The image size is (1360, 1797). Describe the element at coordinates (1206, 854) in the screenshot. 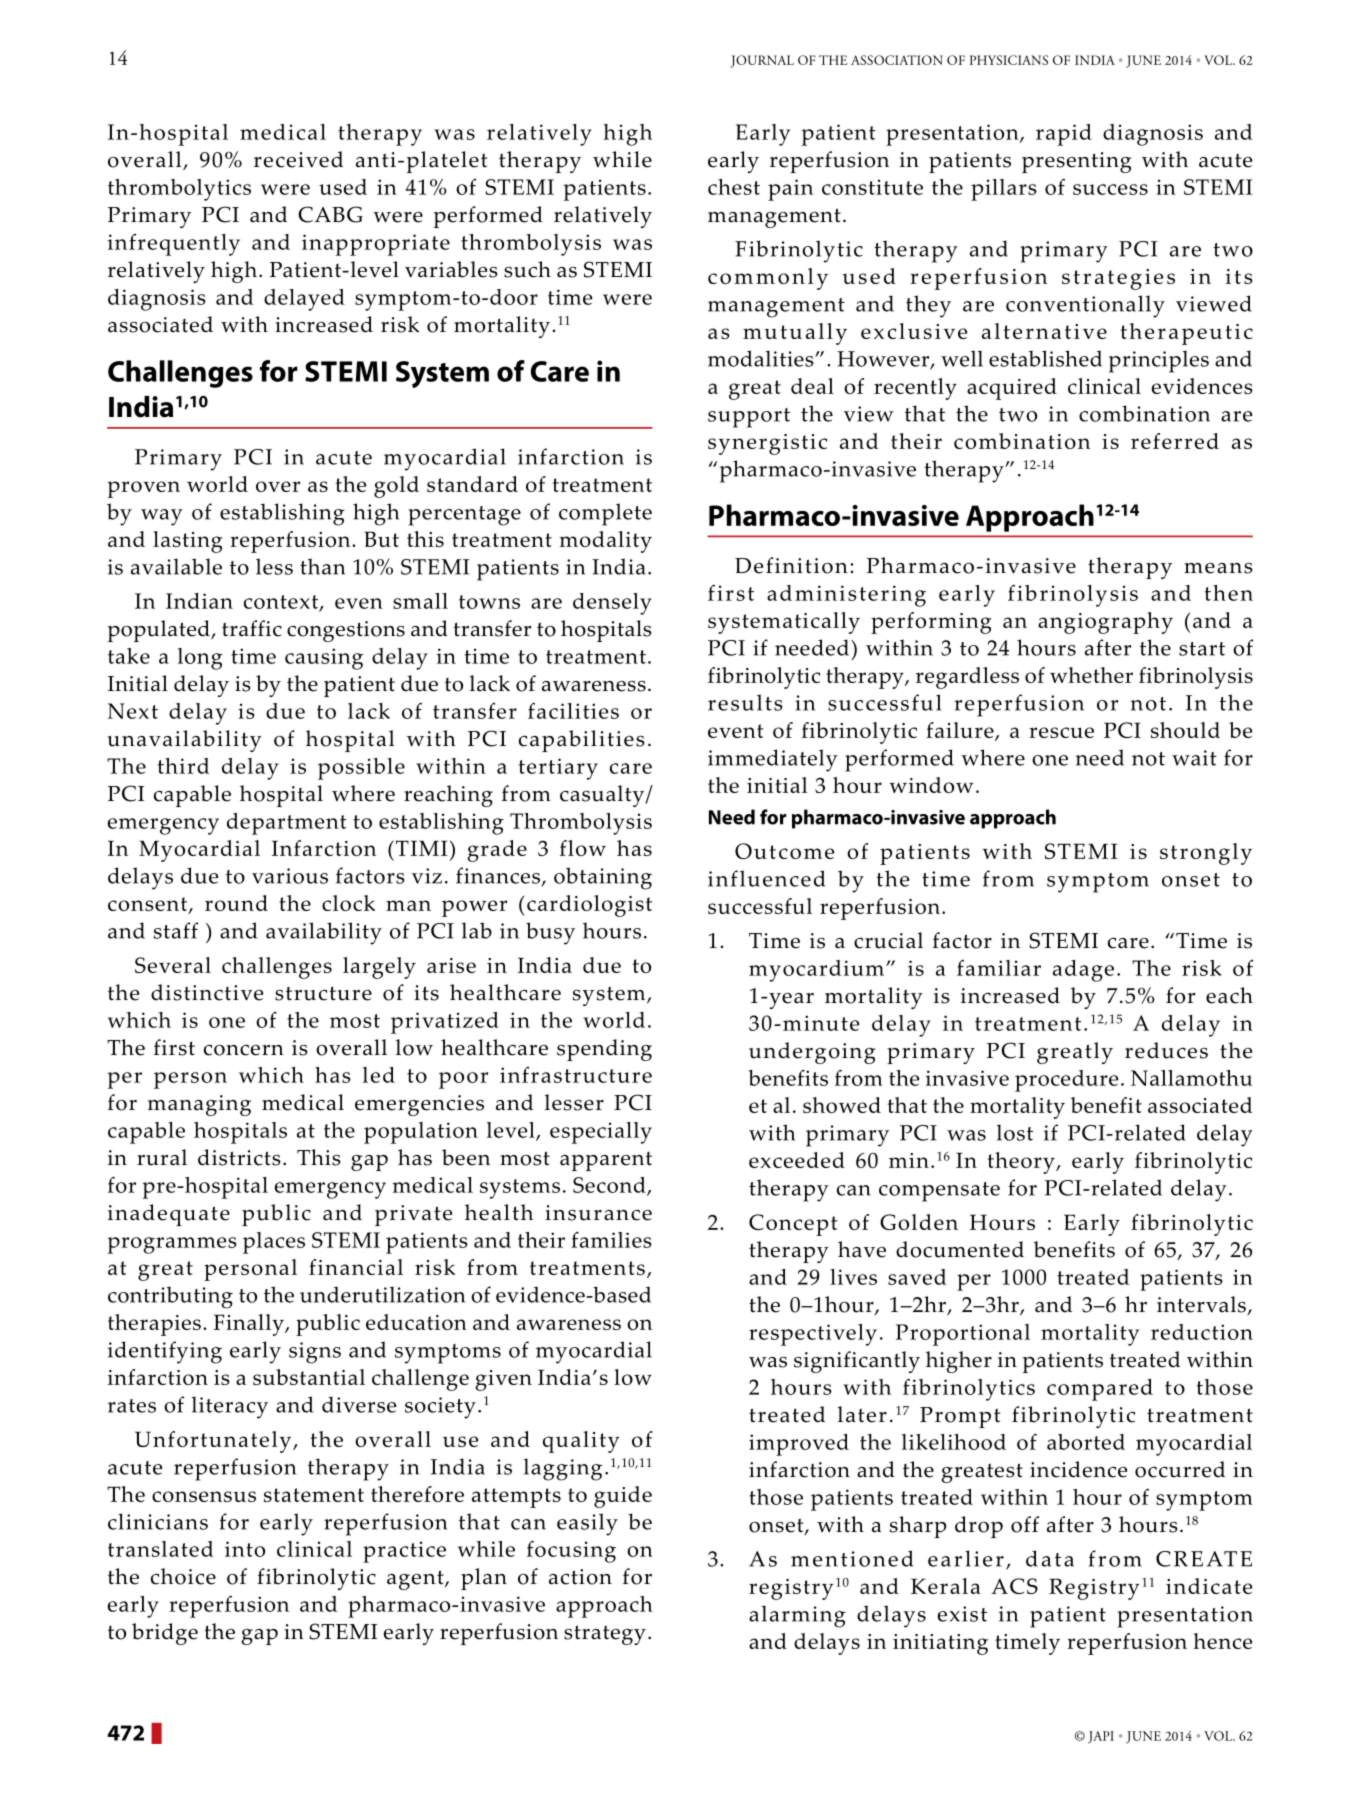

I see `strongly` at that location.
